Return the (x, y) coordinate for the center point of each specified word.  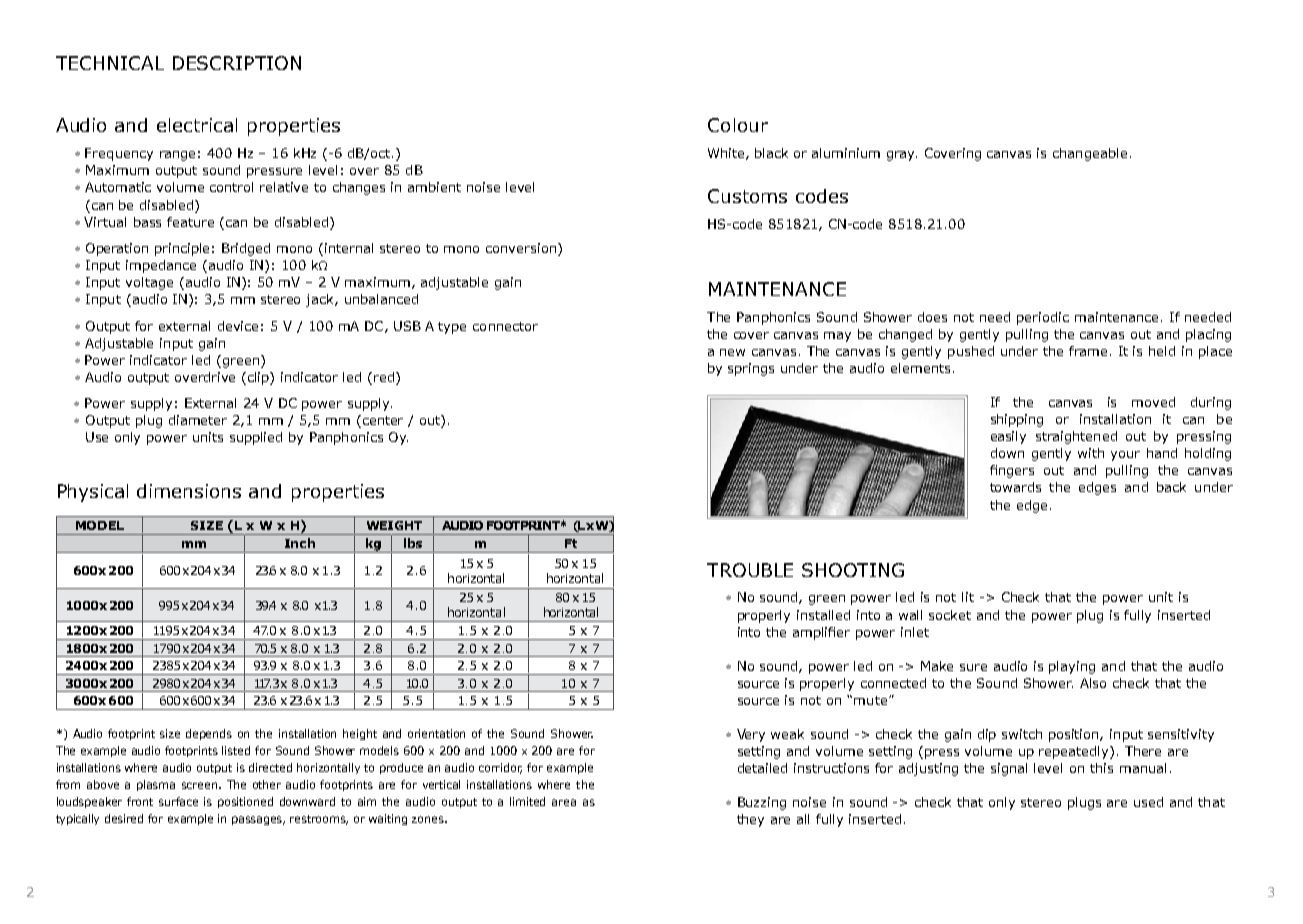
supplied (256, 438)
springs (751, 369)
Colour (738, 125)
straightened (1076, 437)
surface (178, 801)
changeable (1090, 154)
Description (237, 63)
